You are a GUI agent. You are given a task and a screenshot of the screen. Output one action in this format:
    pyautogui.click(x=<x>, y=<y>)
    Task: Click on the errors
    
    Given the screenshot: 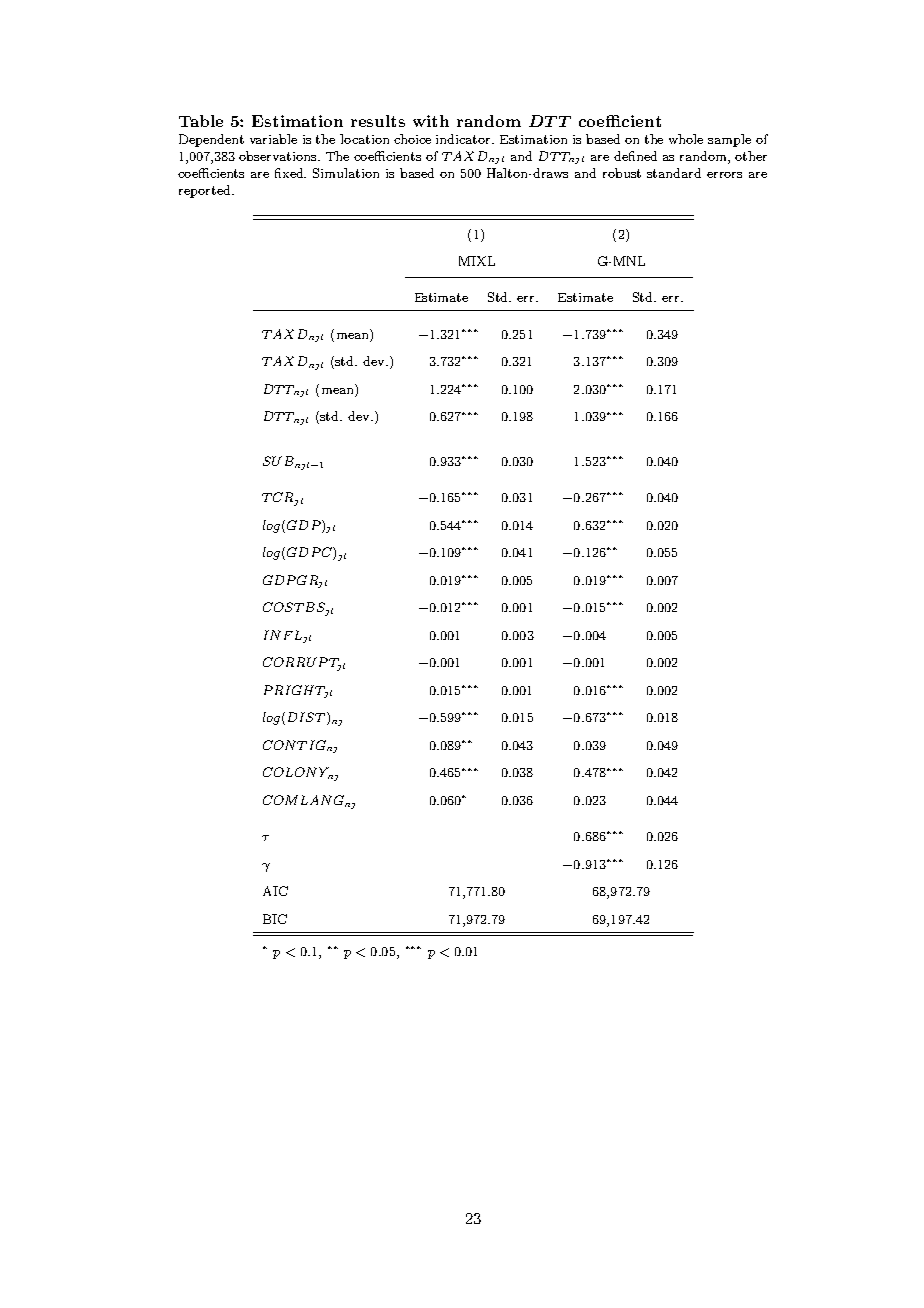 What is the action you would take?
    pyautogui.click(x=724, y=175)
